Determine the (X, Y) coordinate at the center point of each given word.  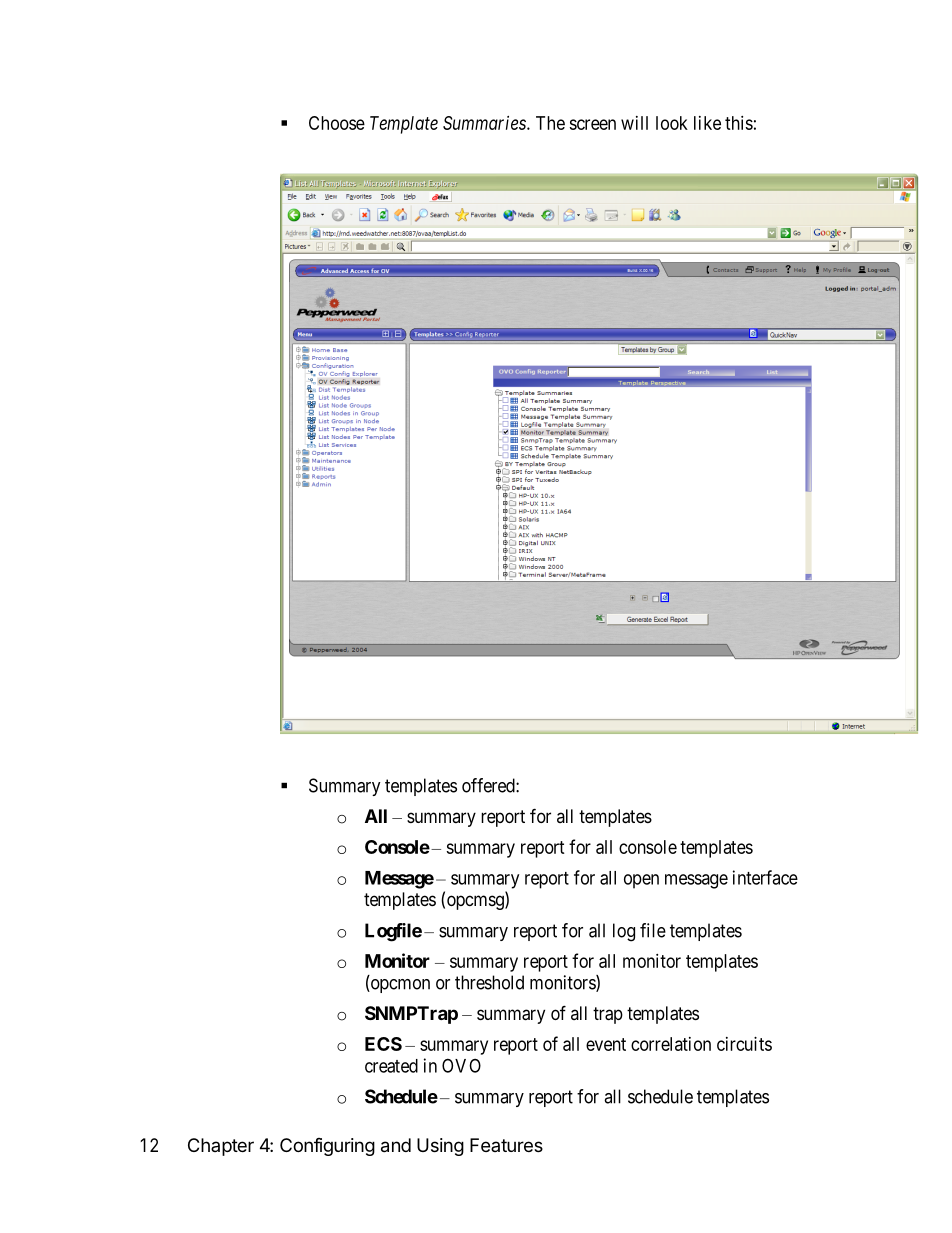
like (707, 123)
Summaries (485, 123)
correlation (671, 1044)
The (550, 123)
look (672, 123)
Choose (337, 123)
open (641, 881)
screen (592, 124)
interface (765, 877)
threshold (489, 982)
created (391, 1066)
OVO (461, 1065)
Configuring (327, 1147)
